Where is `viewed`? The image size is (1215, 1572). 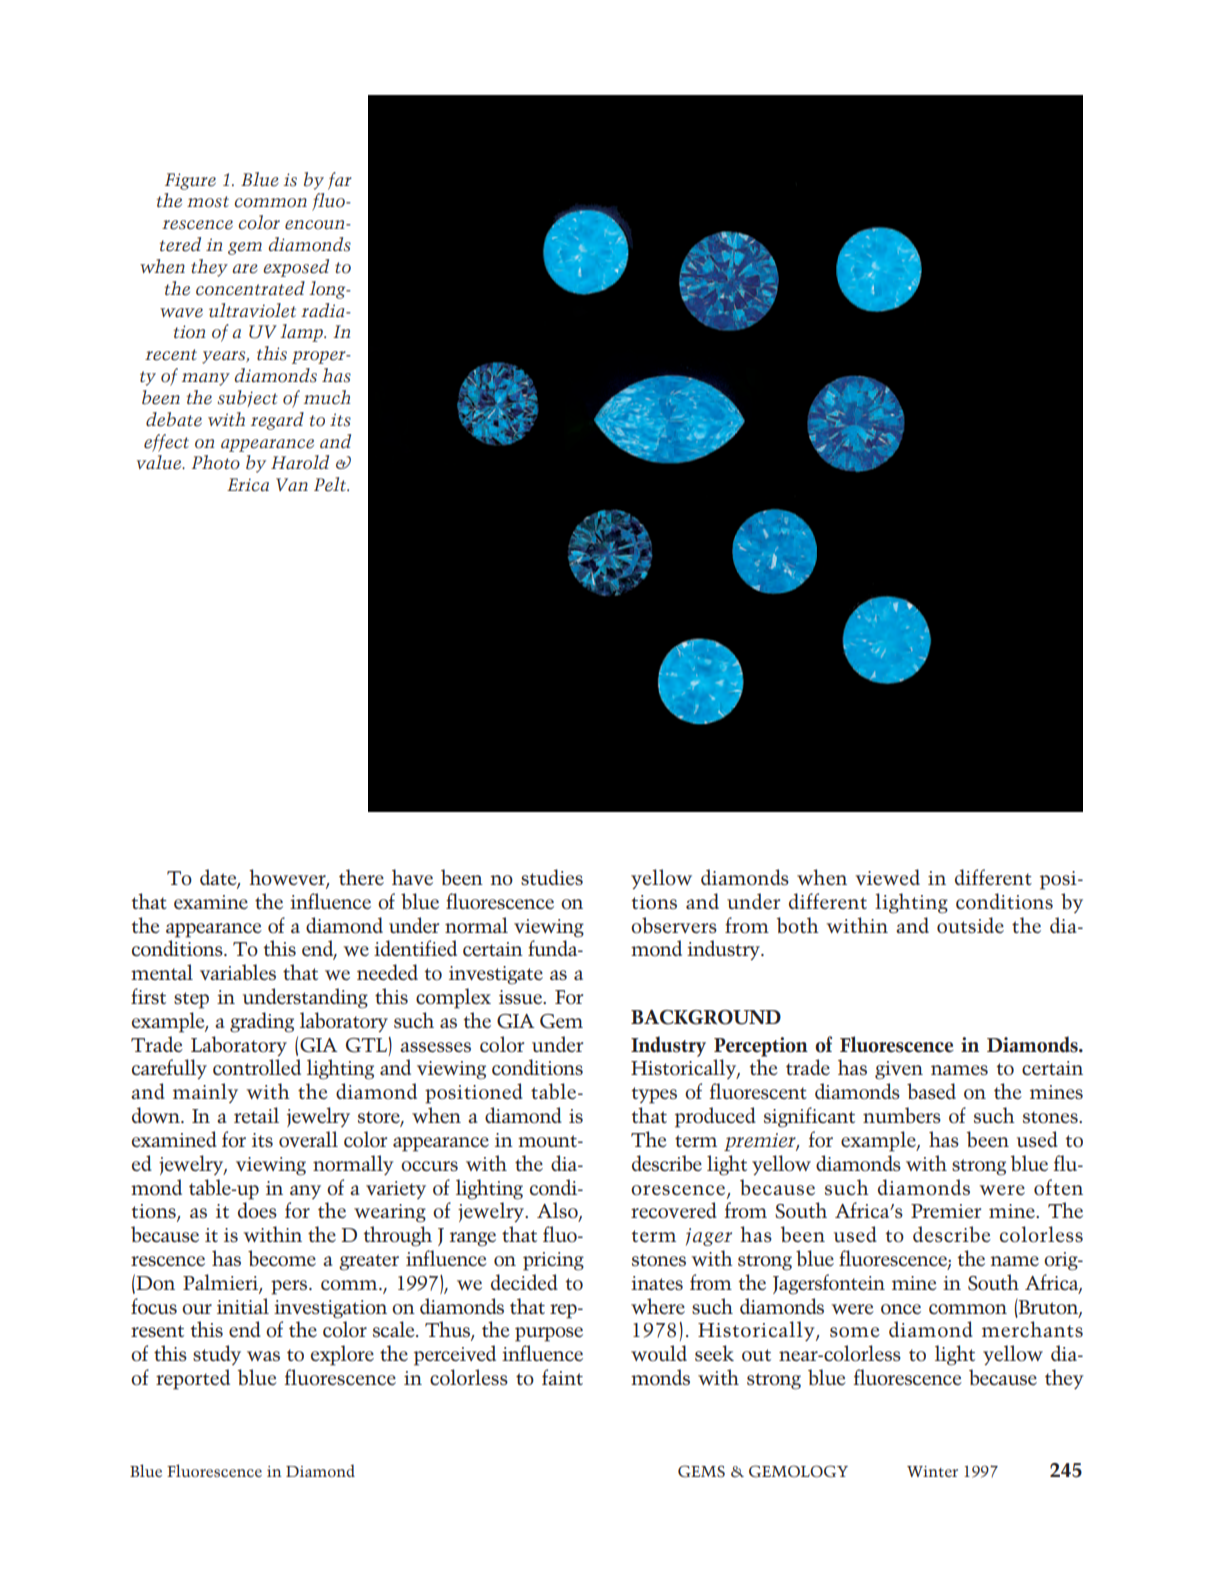
viewed is located at coordinates (887, 877).
